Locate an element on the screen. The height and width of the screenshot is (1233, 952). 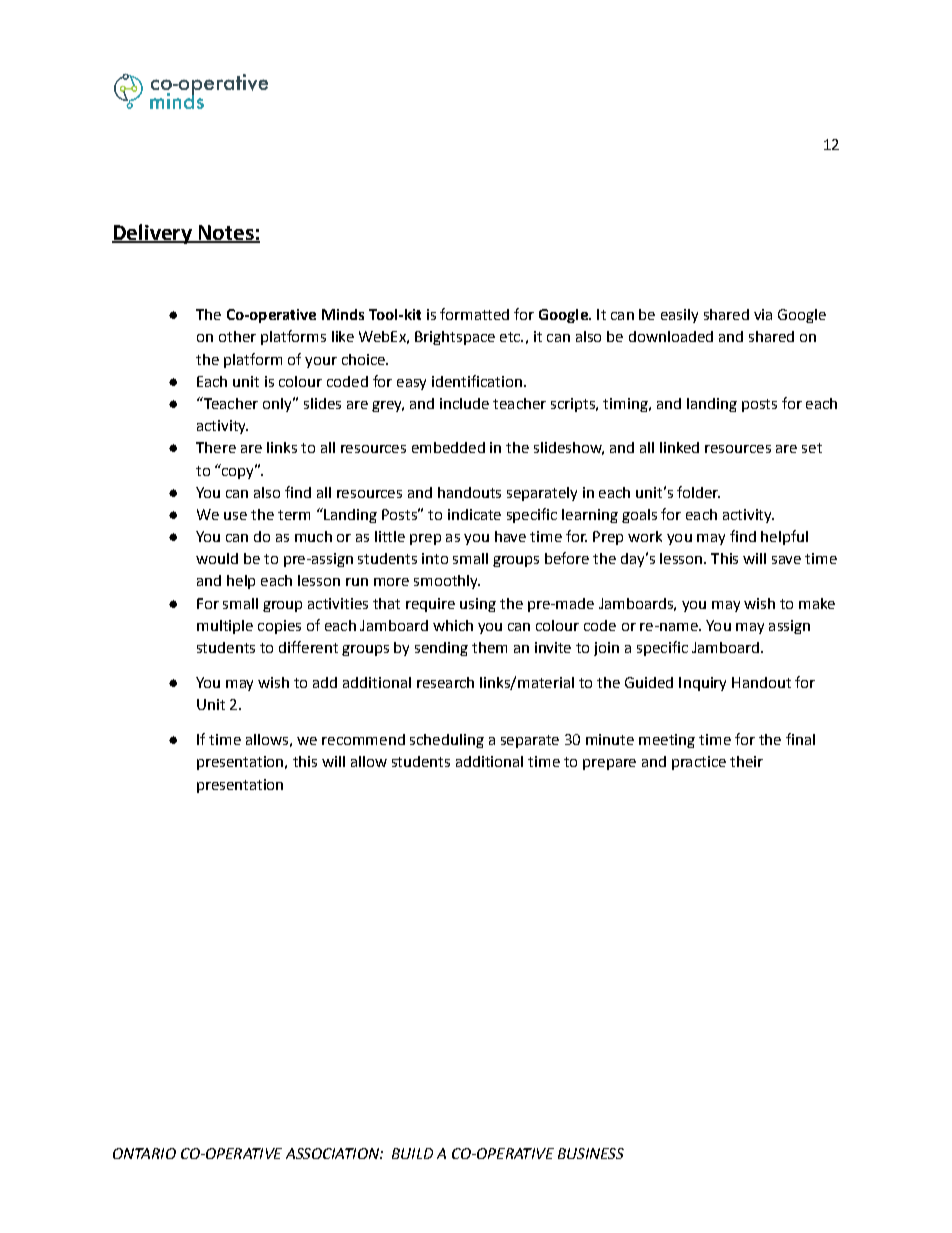
using is located at coordinates (478, 605).
